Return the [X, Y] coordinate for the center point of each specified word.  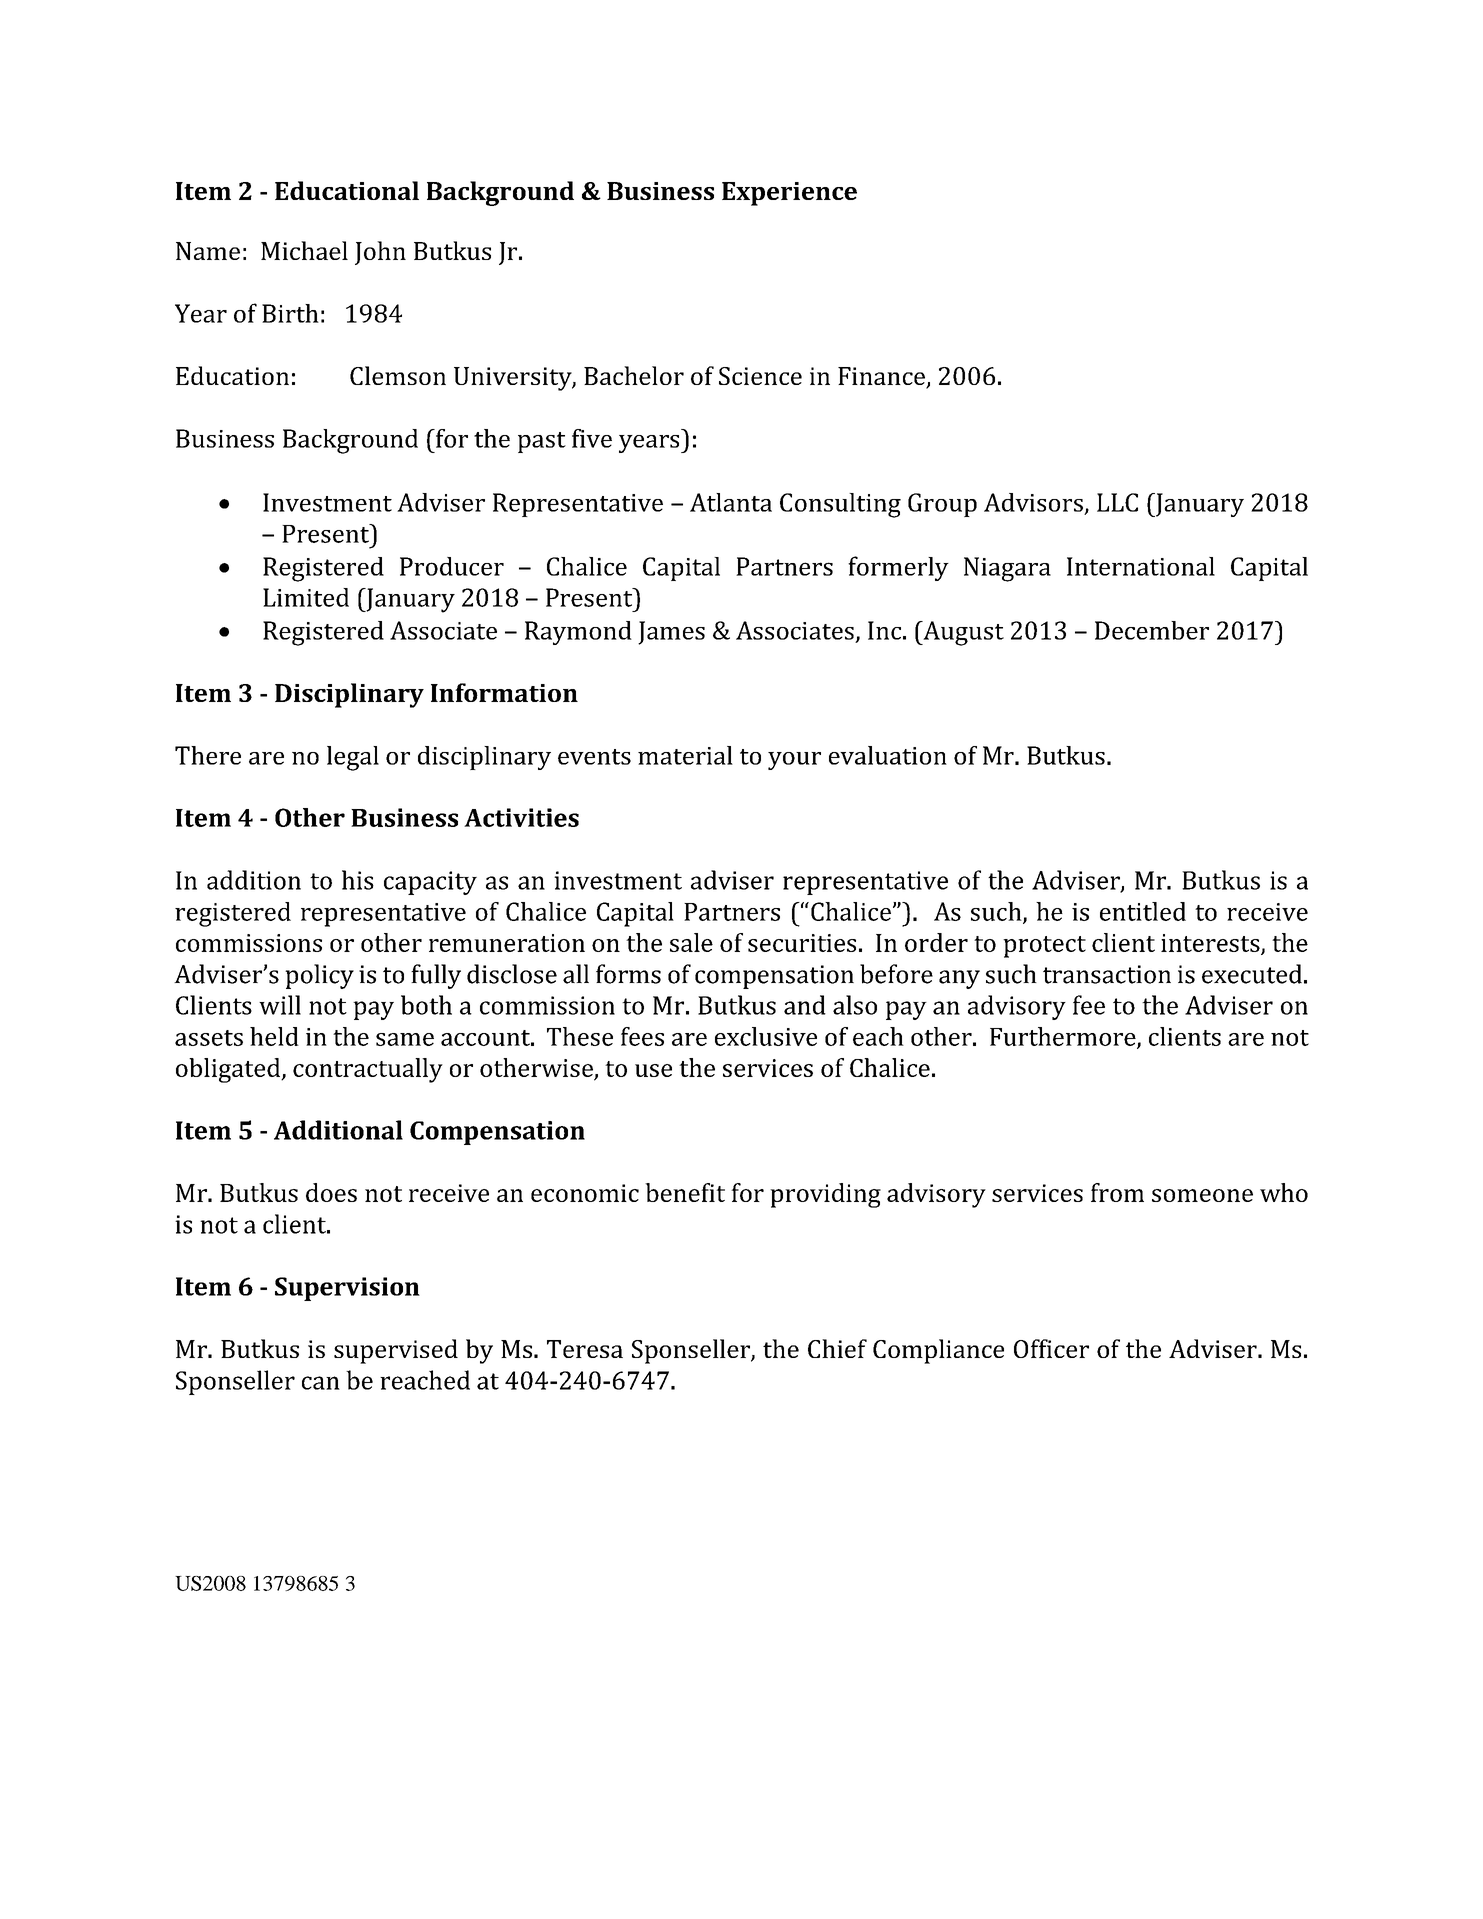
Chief [837, 1348]
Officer [1051, 1348]
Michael [304, 250]
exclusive [766, 1036]
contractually [368, 1070]
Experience [789, 194]
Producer [452, 566]
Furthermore [1064, 1037]
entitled [1143, 911]
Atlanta [731, 502]
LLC [1117, 502]
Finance [882, 377]
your [794, 761]
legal [353, 758]
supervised [396, 1351]
